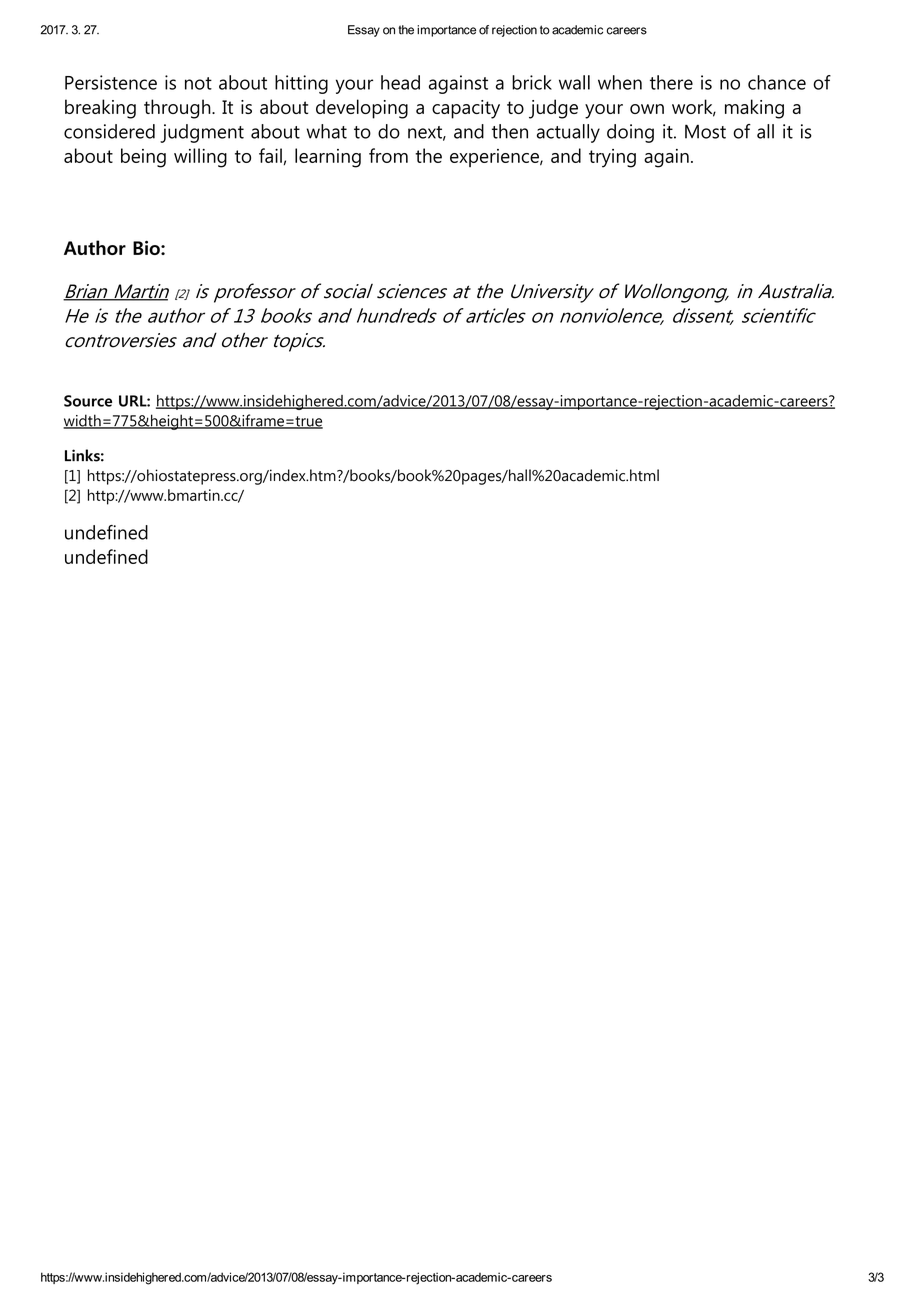  What do you see at coordinates (147, 247) in the screenshot?
I see `Bio` at bounding box center [147, 247].
